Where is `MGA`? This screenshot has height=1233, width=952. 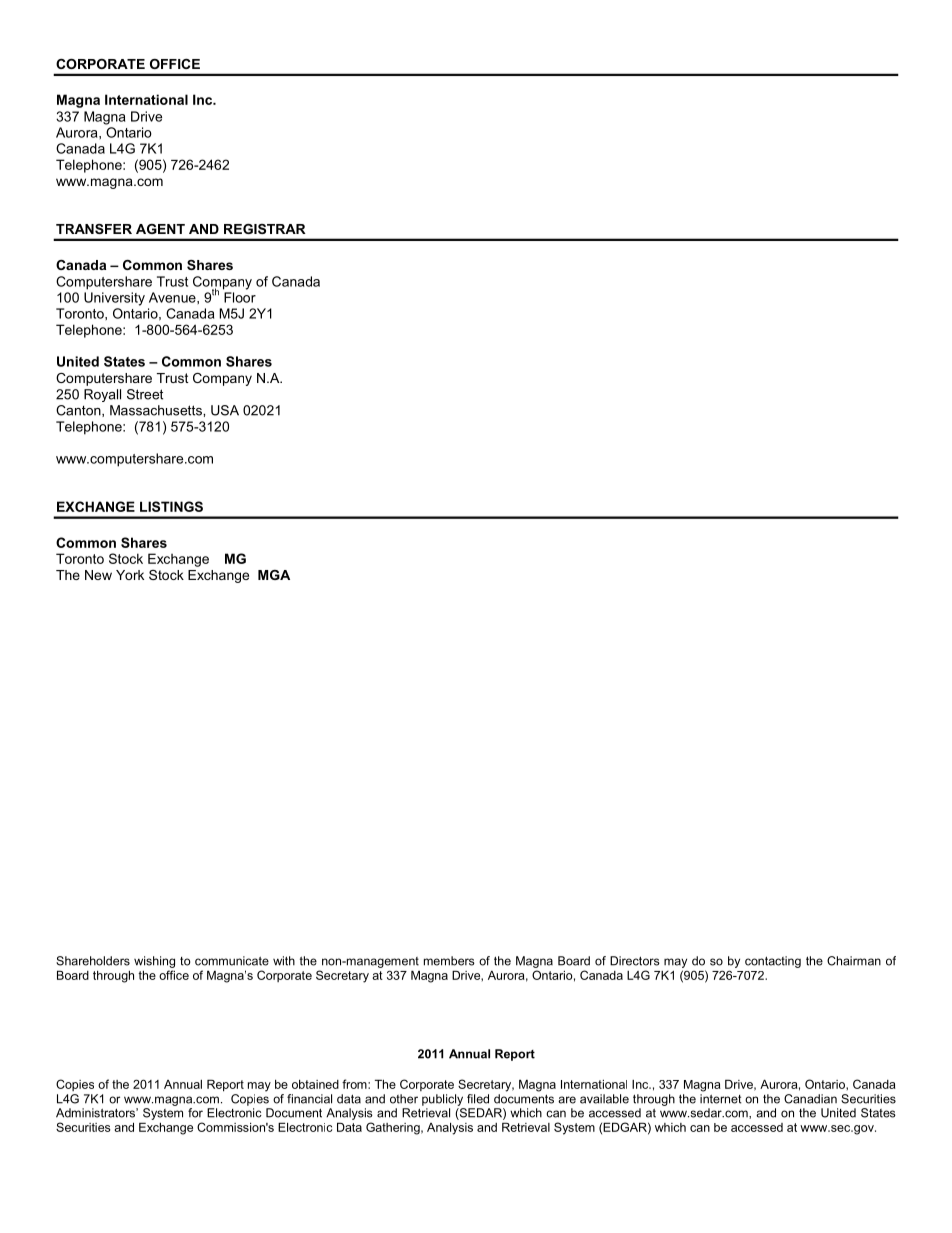 MGA is located at coordinates (274, 575).
